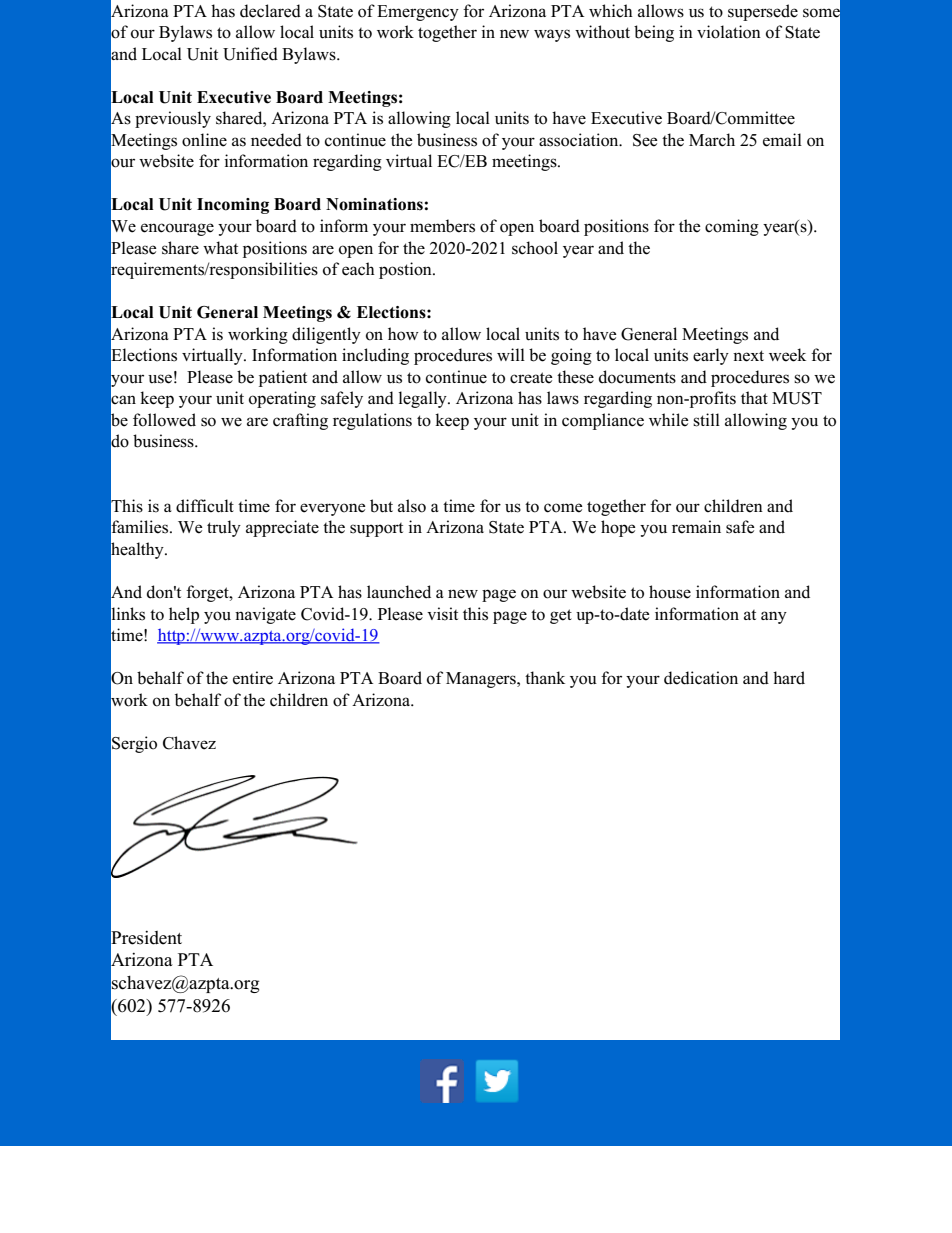  Describe the element at coordinates (711, 356) in the document. I see `early` at that location.
